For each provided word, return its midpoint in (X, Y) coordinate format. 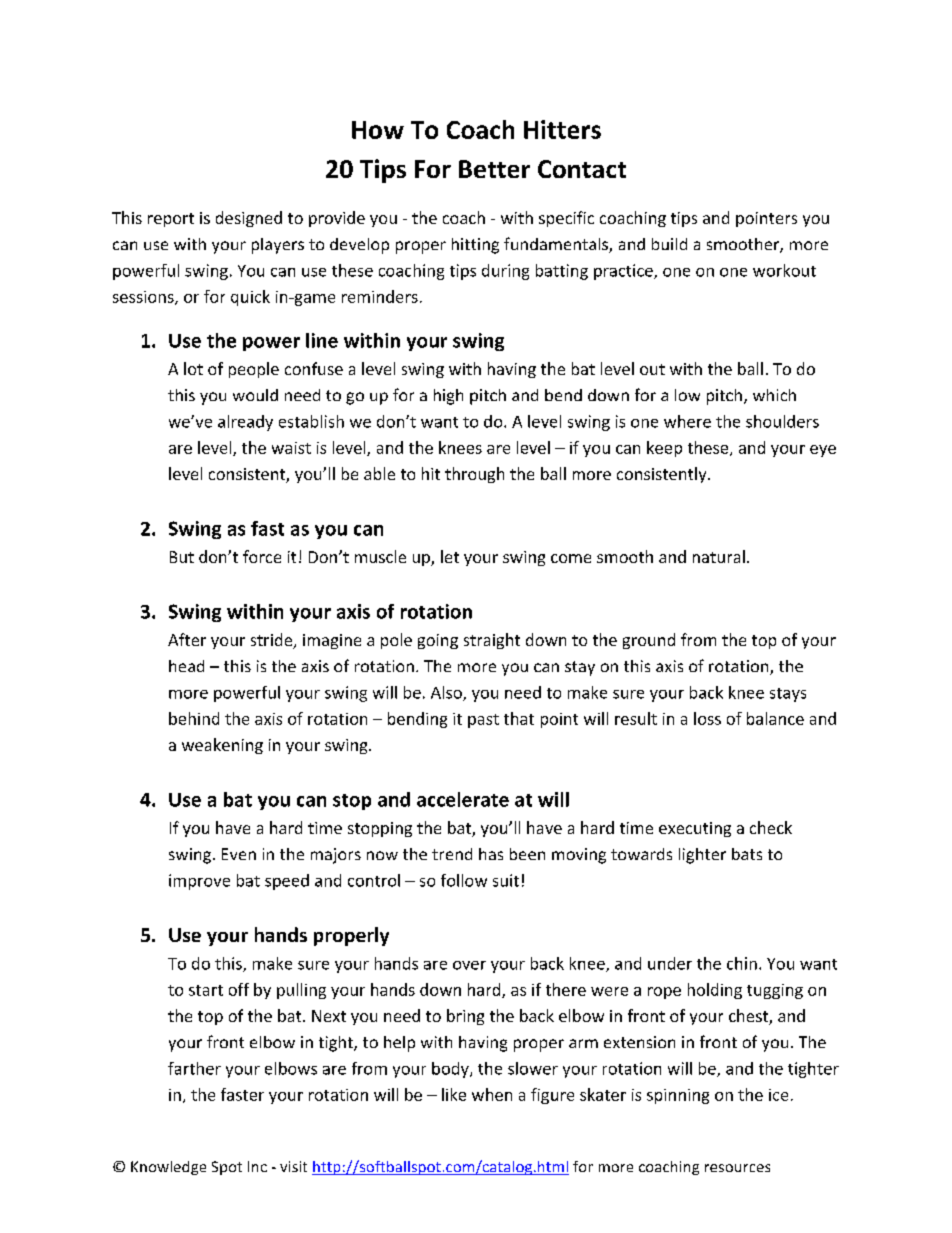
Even (239, 854)
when (492, 1094)
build (669, 244)
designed (249, 219)
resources (737, 1168)
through (474, 475)
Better (494, 169)
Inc (257, 1166)
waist (291, 448)
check (771, 827)
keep (664, 449)
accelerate (463, 799)
